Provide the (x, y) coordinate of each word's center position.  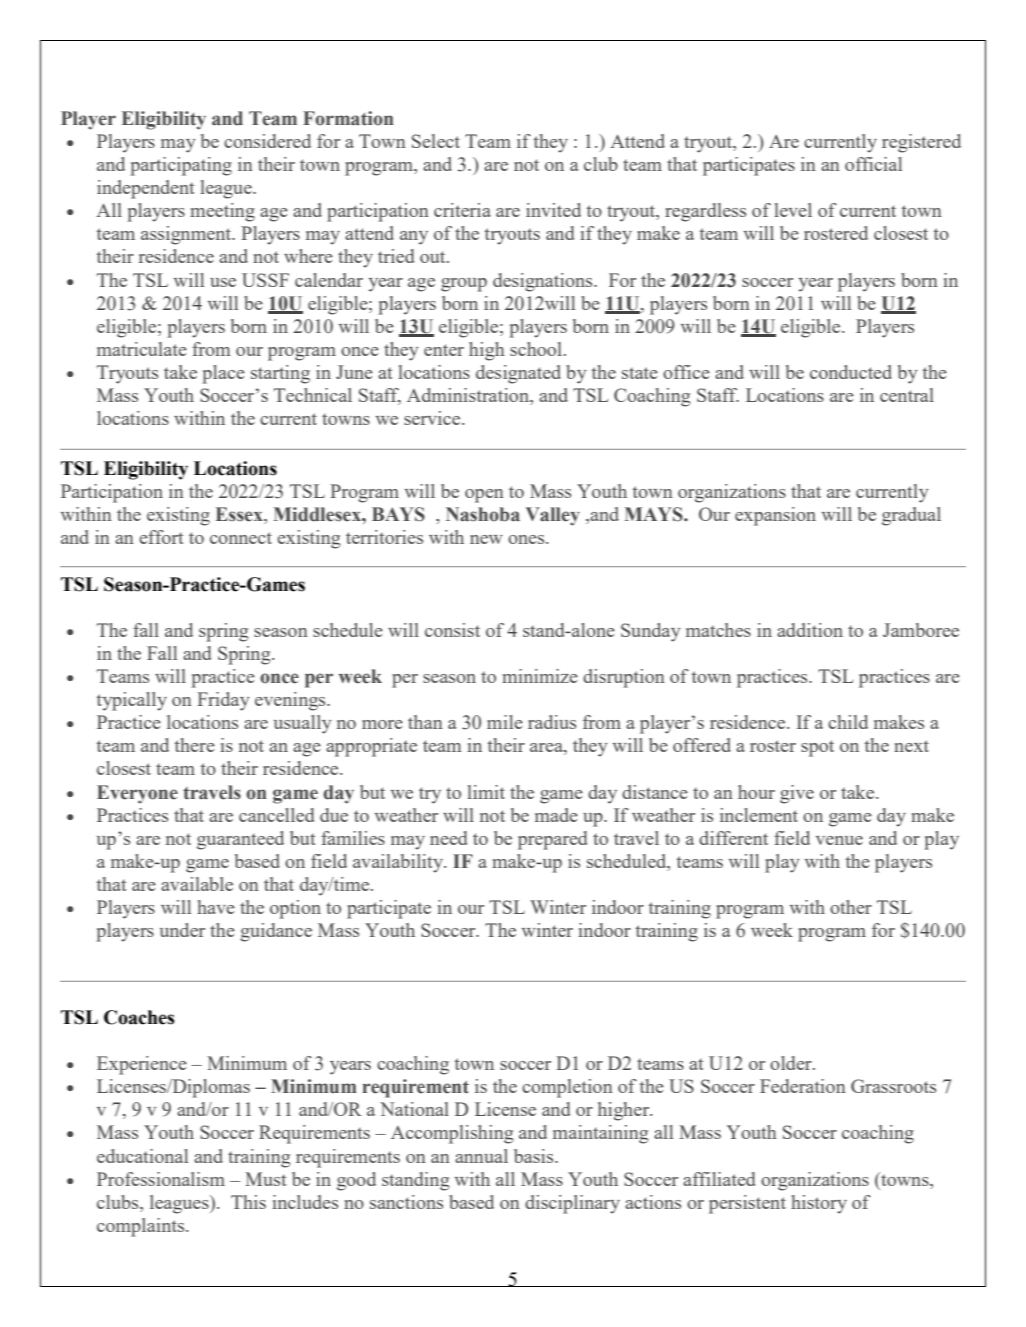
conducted (851, 372)
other (851, 907)
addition (810, 630)
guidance (276, 932)
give (797, 794)
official (873, 164)
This (248, 1202)
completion (567, 1088)
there (195, 745)
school (536, 349)
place (223, 374)
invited (553, 210)
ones (527, 539)
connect (241, 538)
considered (267, 141)
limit (486, 792)
